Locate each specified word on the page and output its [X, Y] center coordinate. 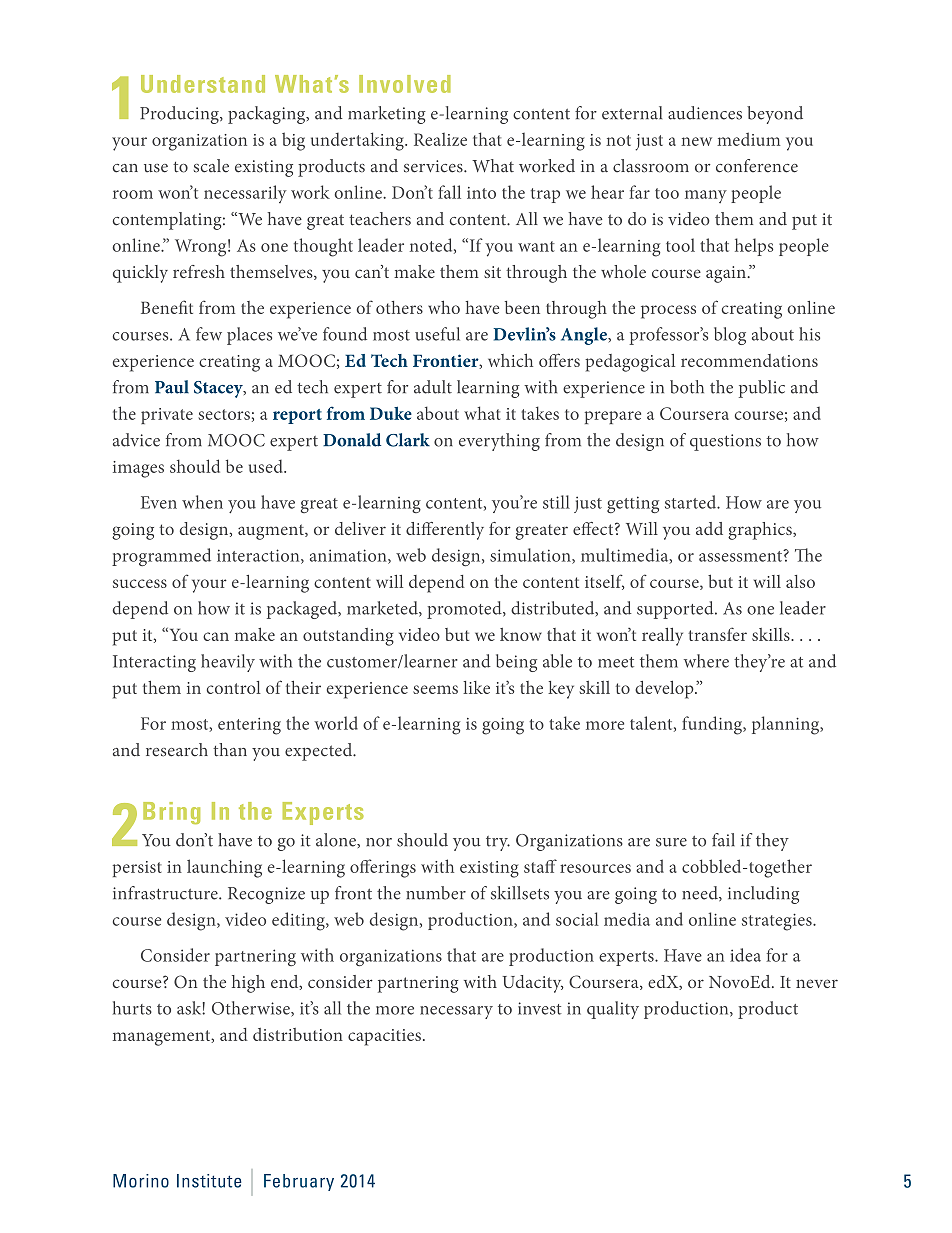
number [436, 893]
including [763, 895]
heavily [228, 663]
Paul [172, 387]
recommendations [749, 360]
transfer [717, 634]
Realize [440, 139]
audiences [705, 113]
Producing [180, 115]
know [521, 634]
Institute [209, 1181]
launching [224, 868]
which [510, 360]
